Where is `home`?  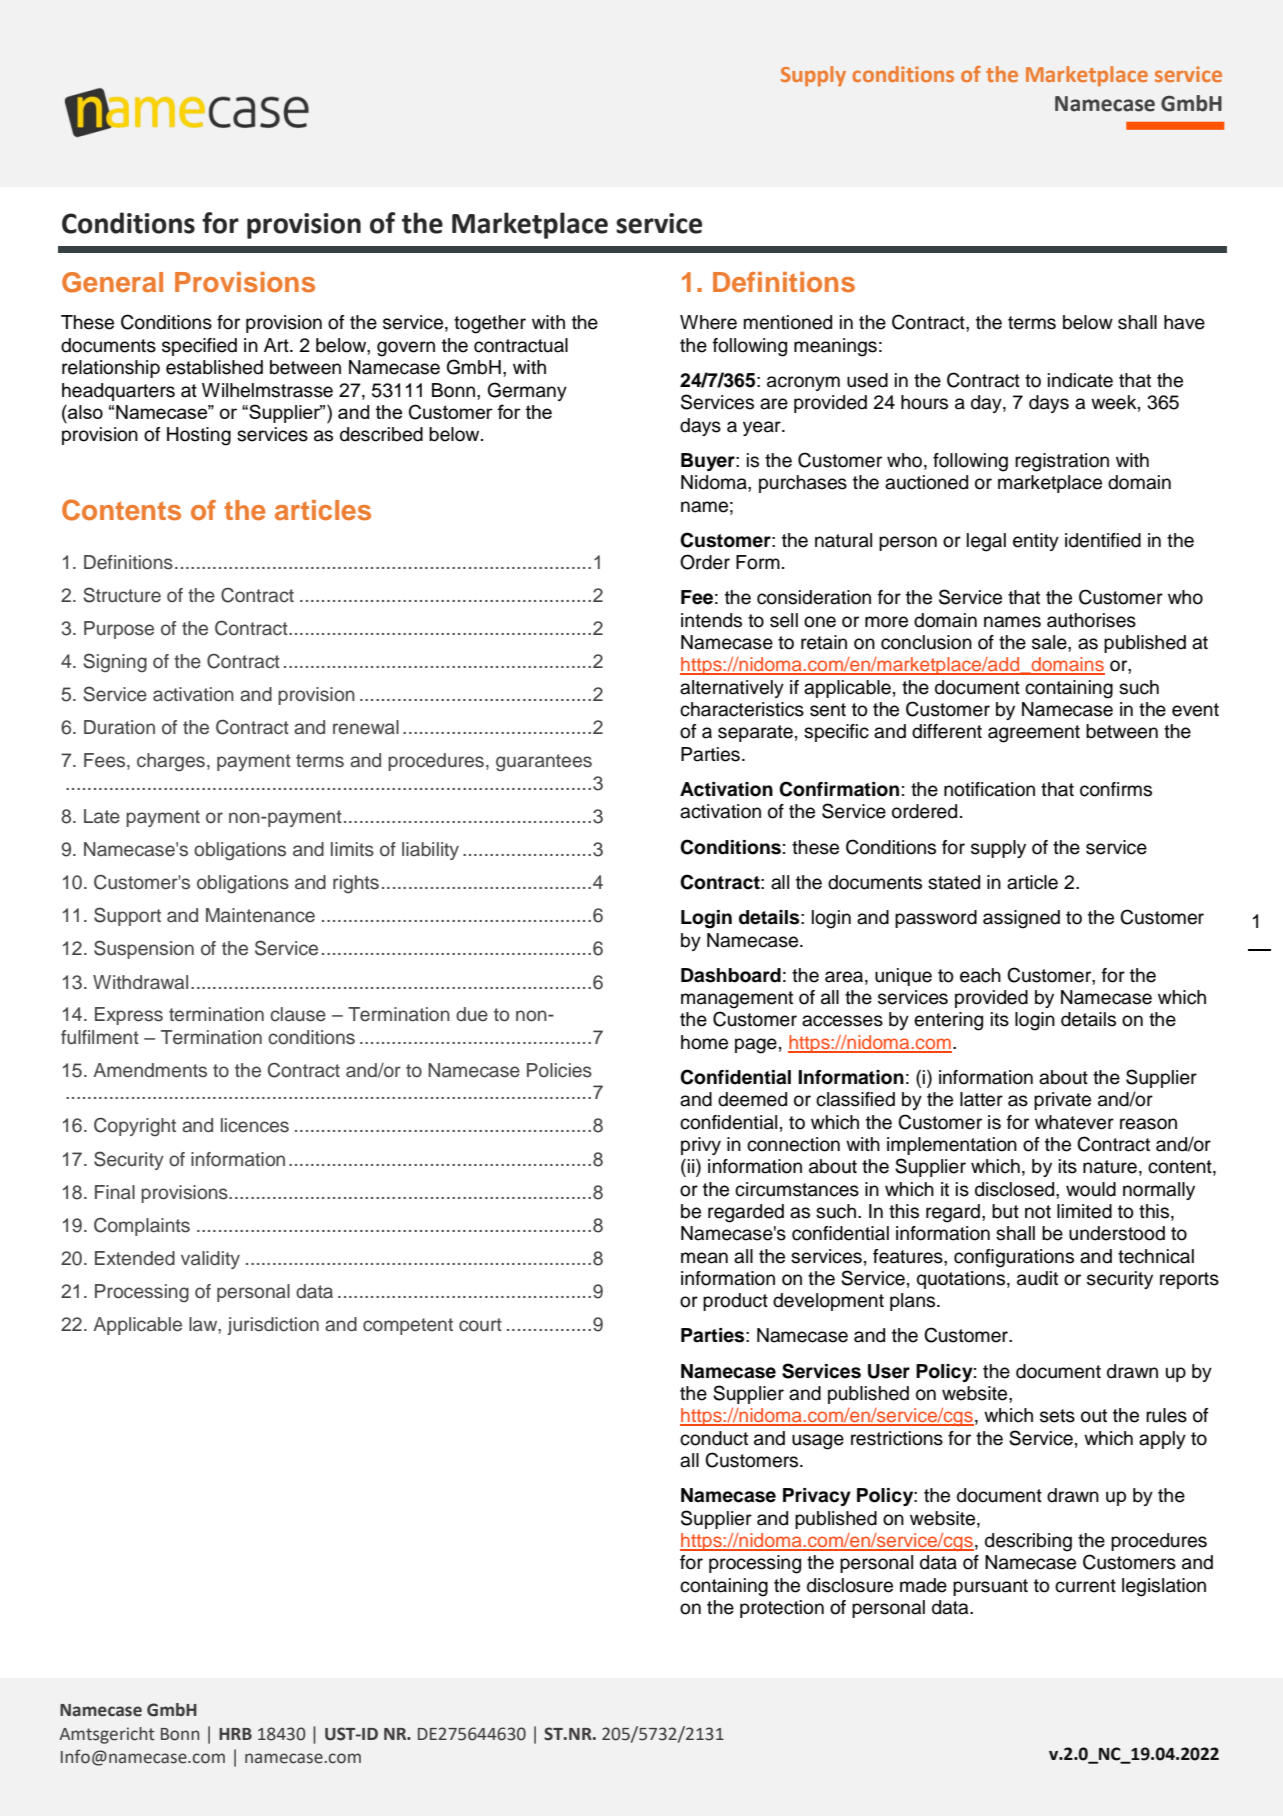
home is located at coordinates (704, 1042).
